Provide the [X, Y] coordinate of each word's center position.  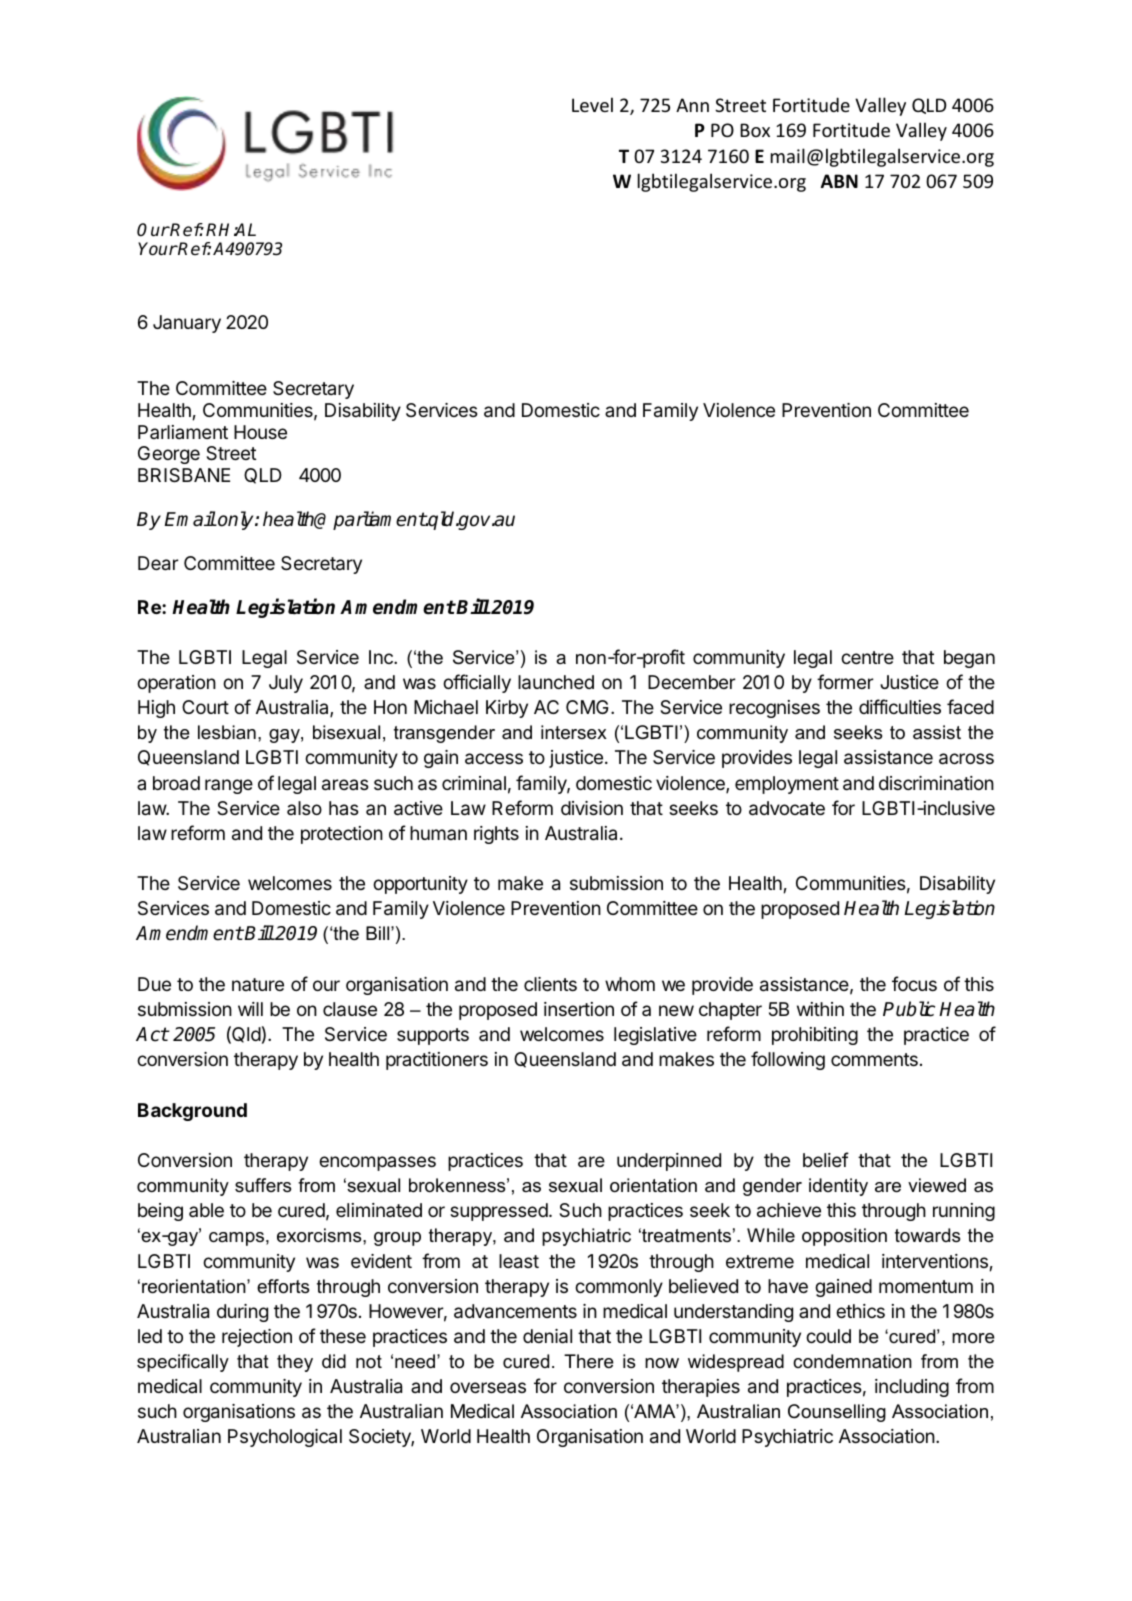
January [187, 324]
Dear [158, 563]
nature [258, 984]
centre [867, 657]
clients [550, 984]
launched [556, 682]
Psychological [285, 1438]
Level [592, 104]
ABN [839, 181]
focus [914, 983]
